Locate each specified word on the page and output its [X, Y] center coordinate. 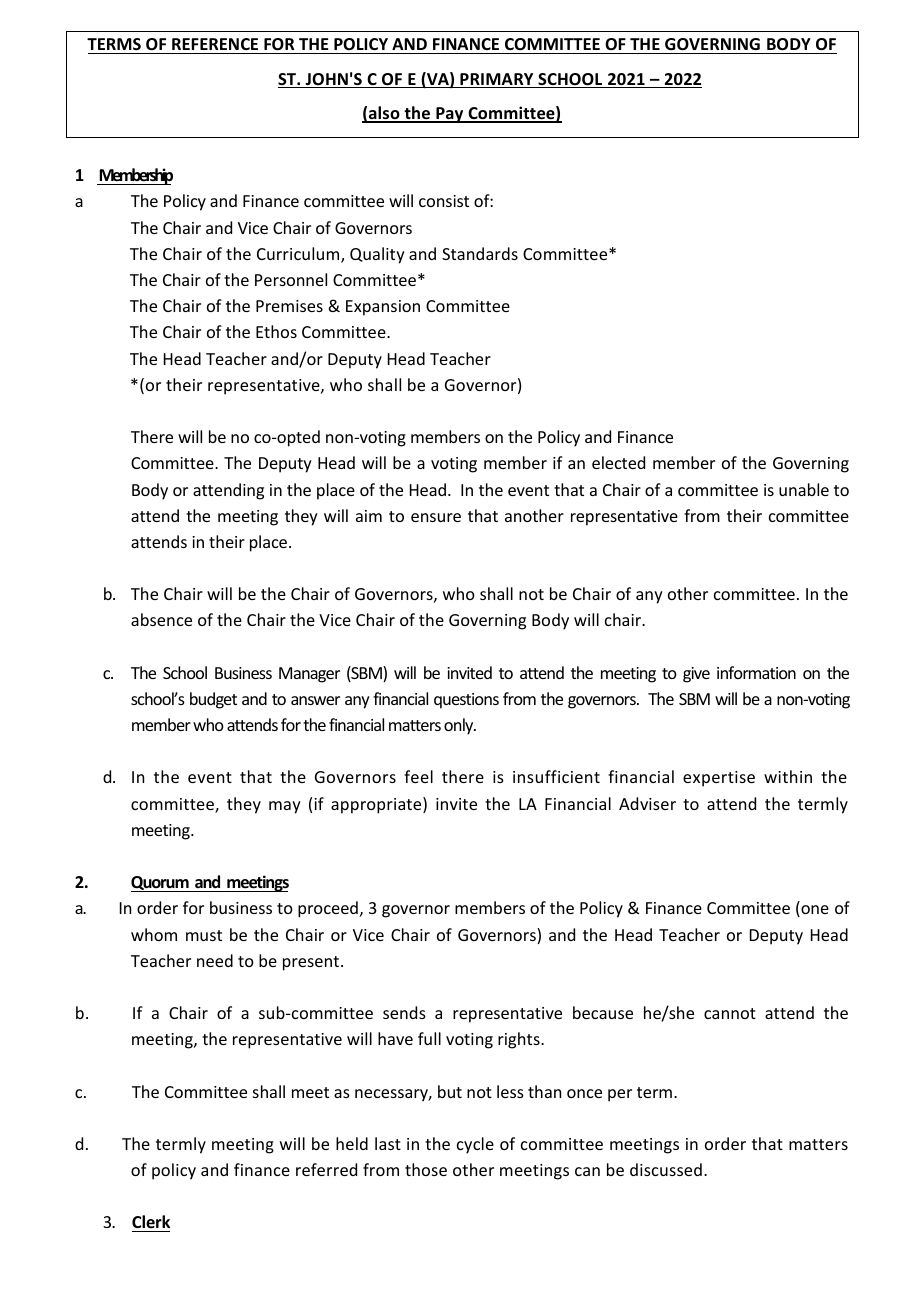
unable [804, 489]
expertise [719, 779]
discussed [666, 1169]
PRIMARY [497, 80]
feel [418, 776]
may [285, 807]
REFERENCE [215, 46]
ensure [436, 517]
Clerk [151, 1223]
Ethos [276, 331]
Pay [450, 115]
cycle [475, 1145]
